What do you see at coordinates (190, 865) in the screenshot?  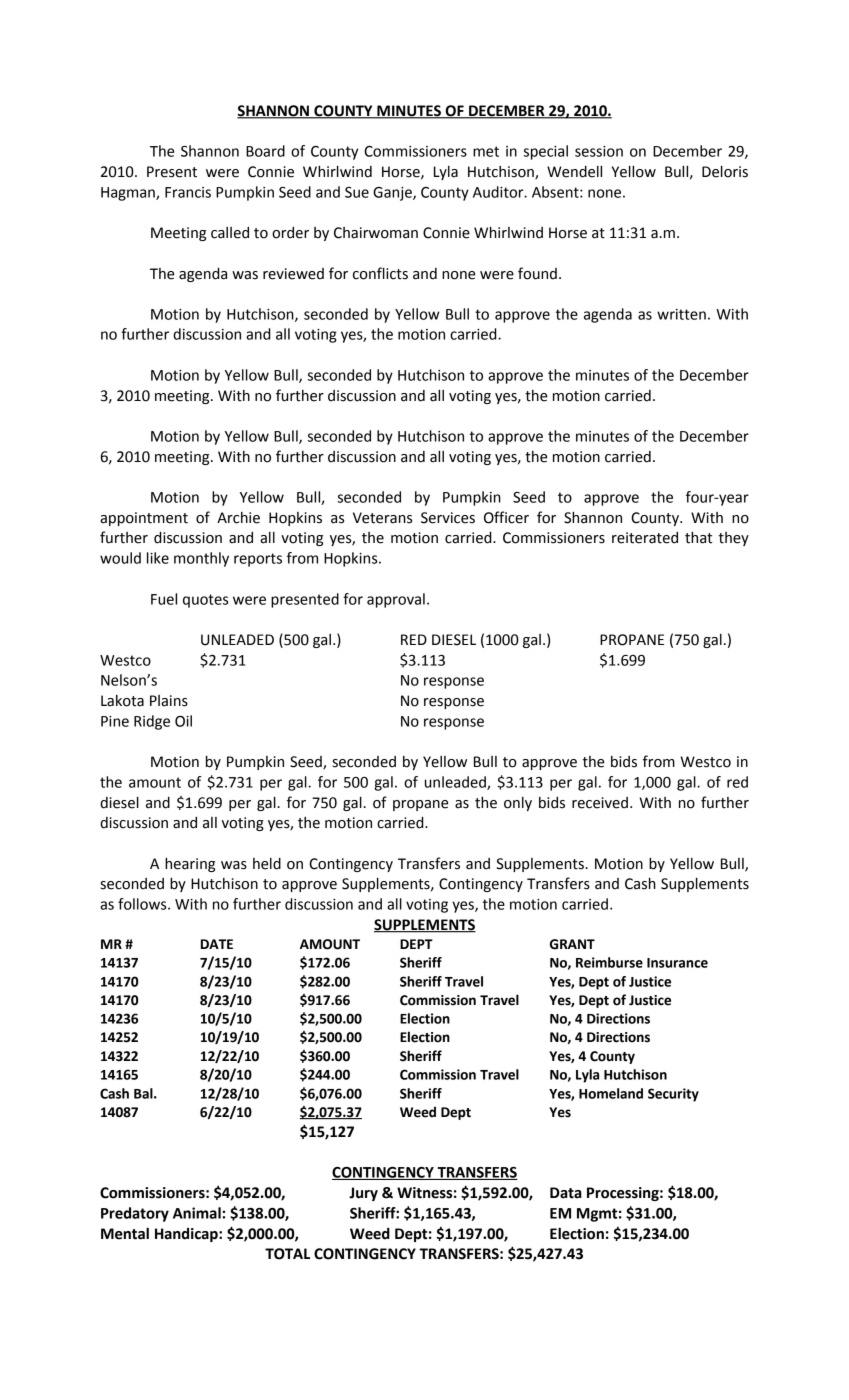 I see `hearing` at bounding box center [190, 865].
